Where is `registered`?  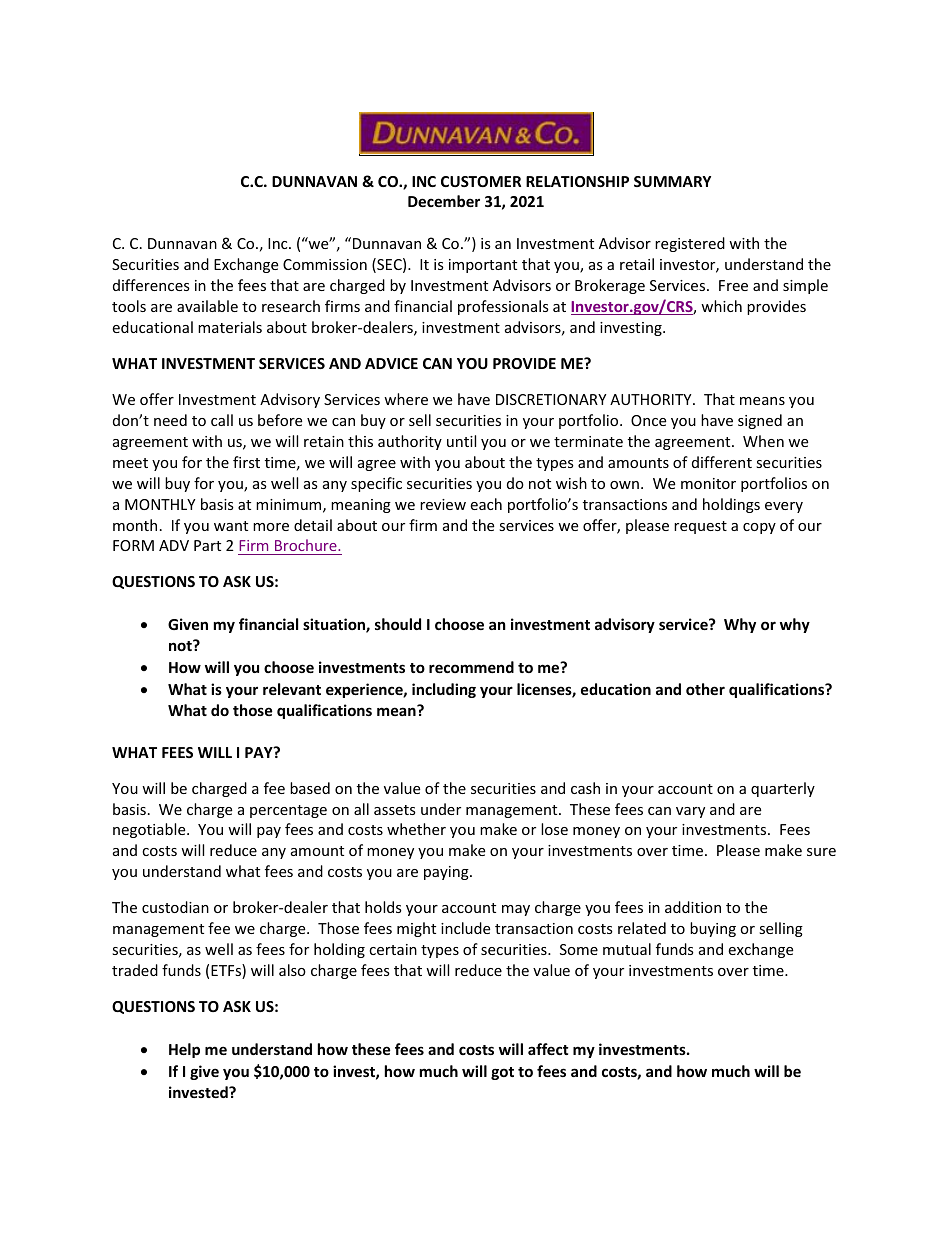 registered is located at coordinates (690, 244).
